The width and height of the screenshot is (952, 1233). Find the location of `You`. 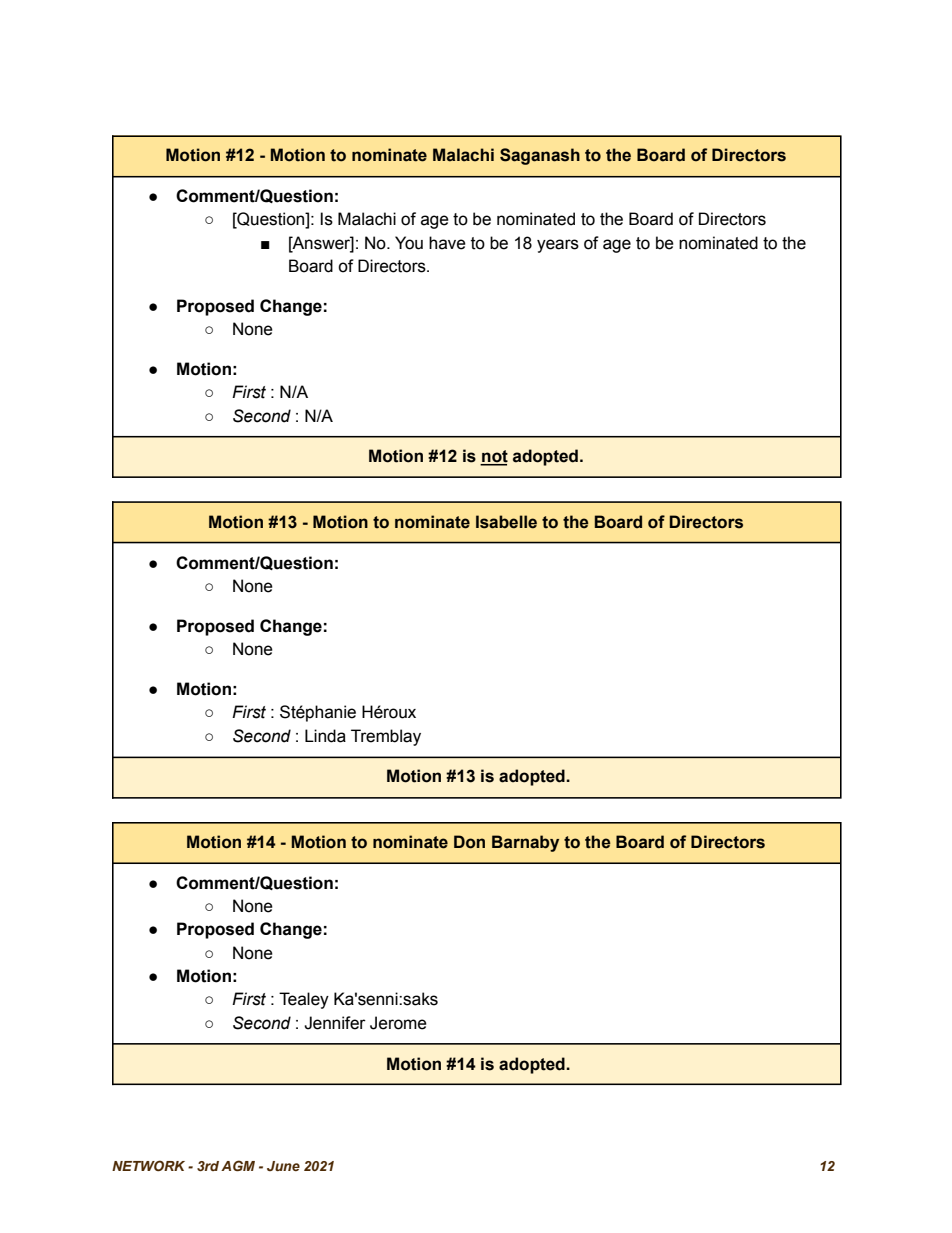

You is located at coordinates (409, 243).
